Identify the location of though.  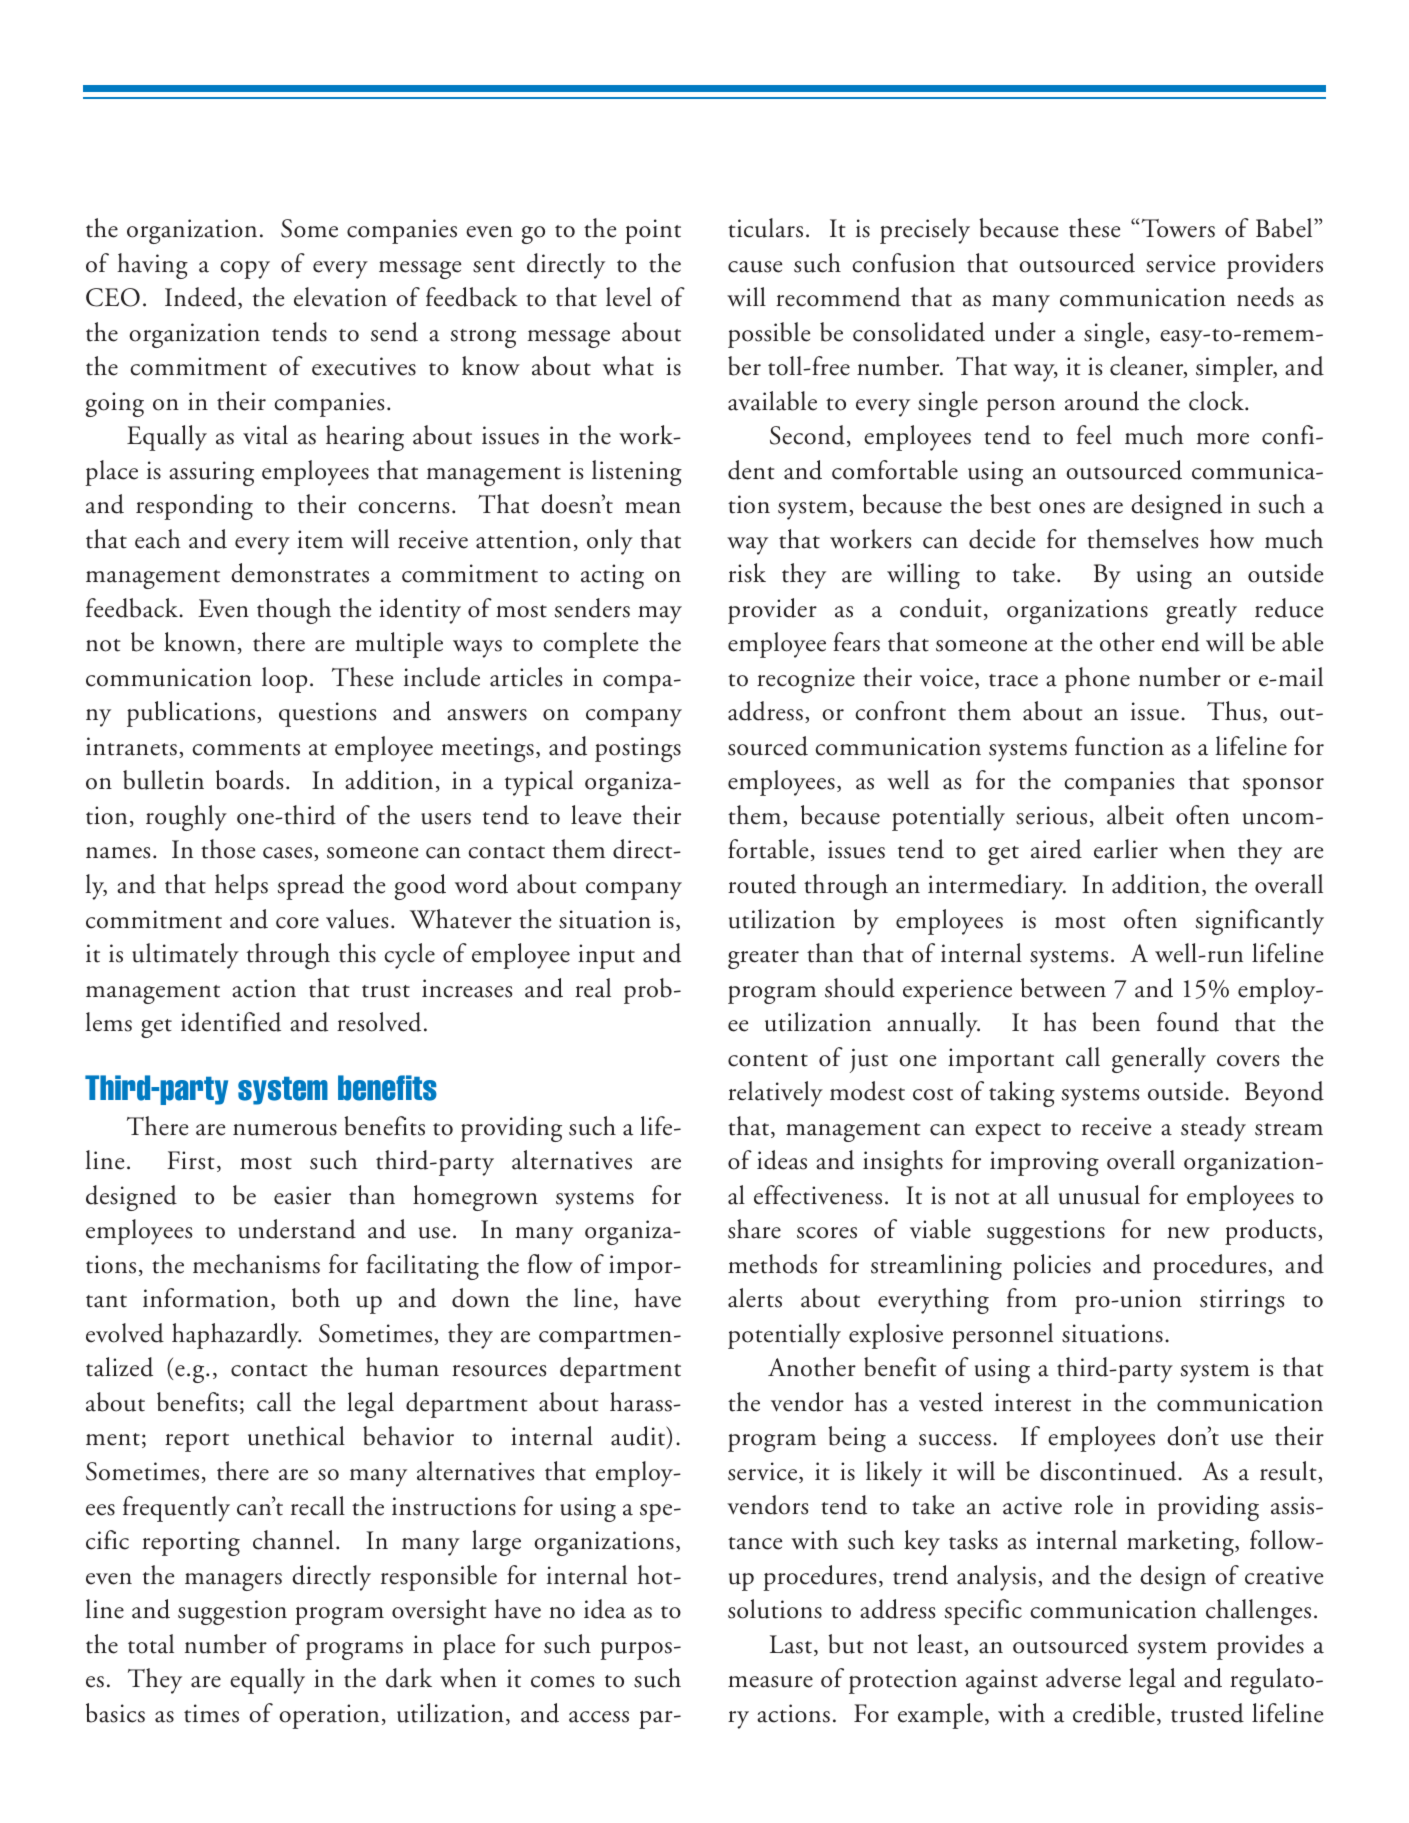
(294, 611).
